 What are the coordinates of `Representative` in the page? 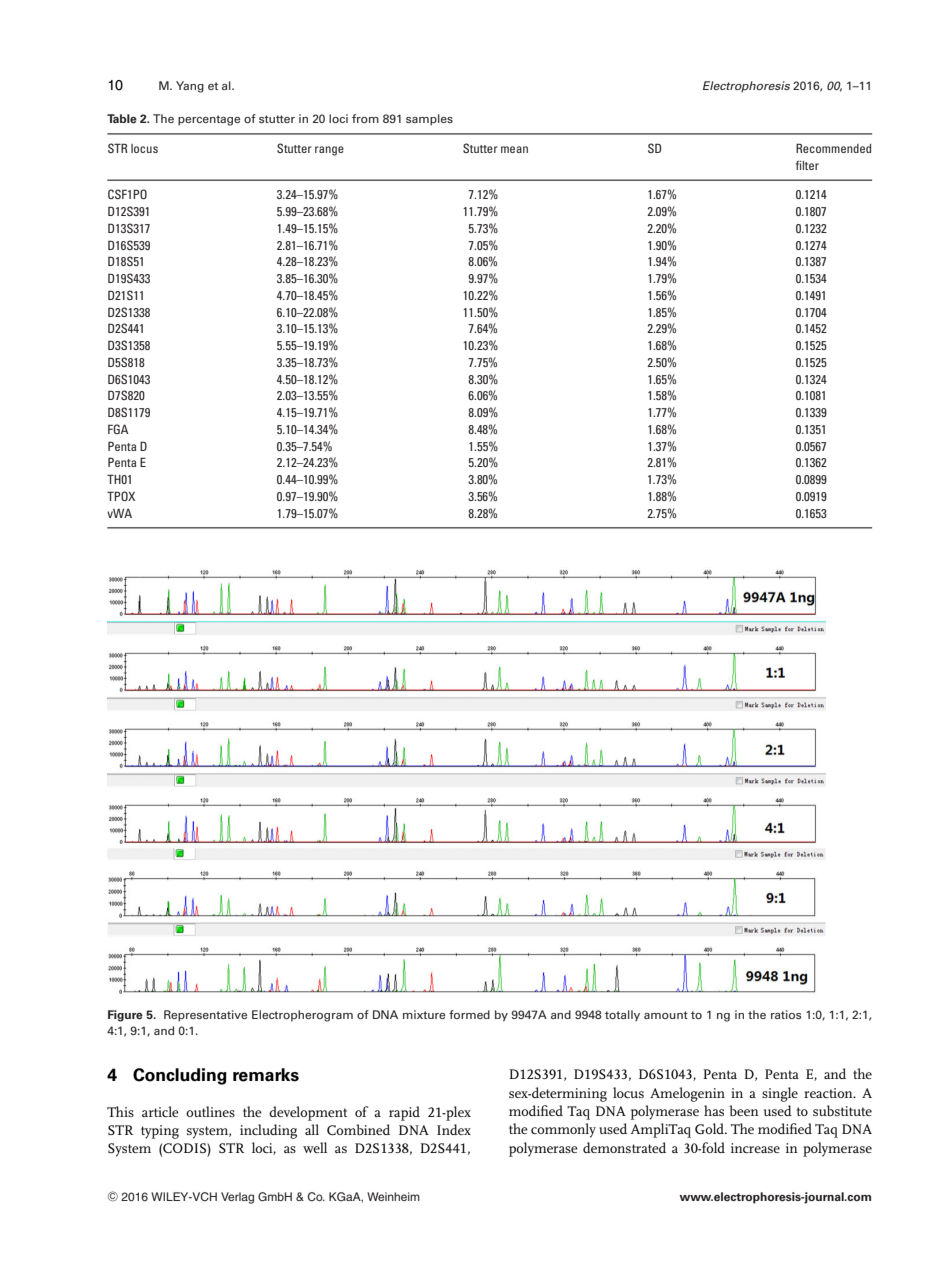 It's located at (205, 1016).
